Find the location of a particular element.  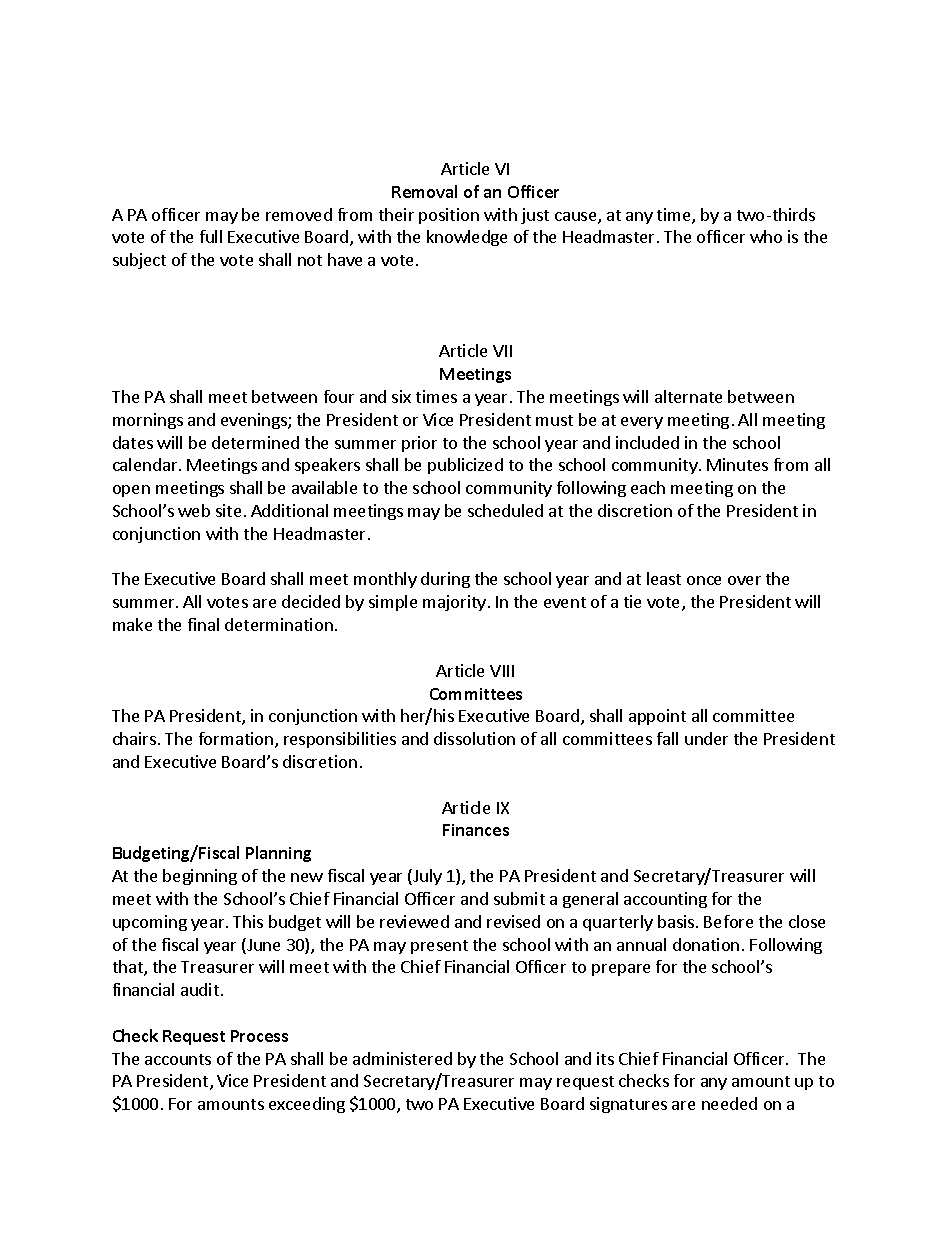

July is located at coordinates (426, 877).
